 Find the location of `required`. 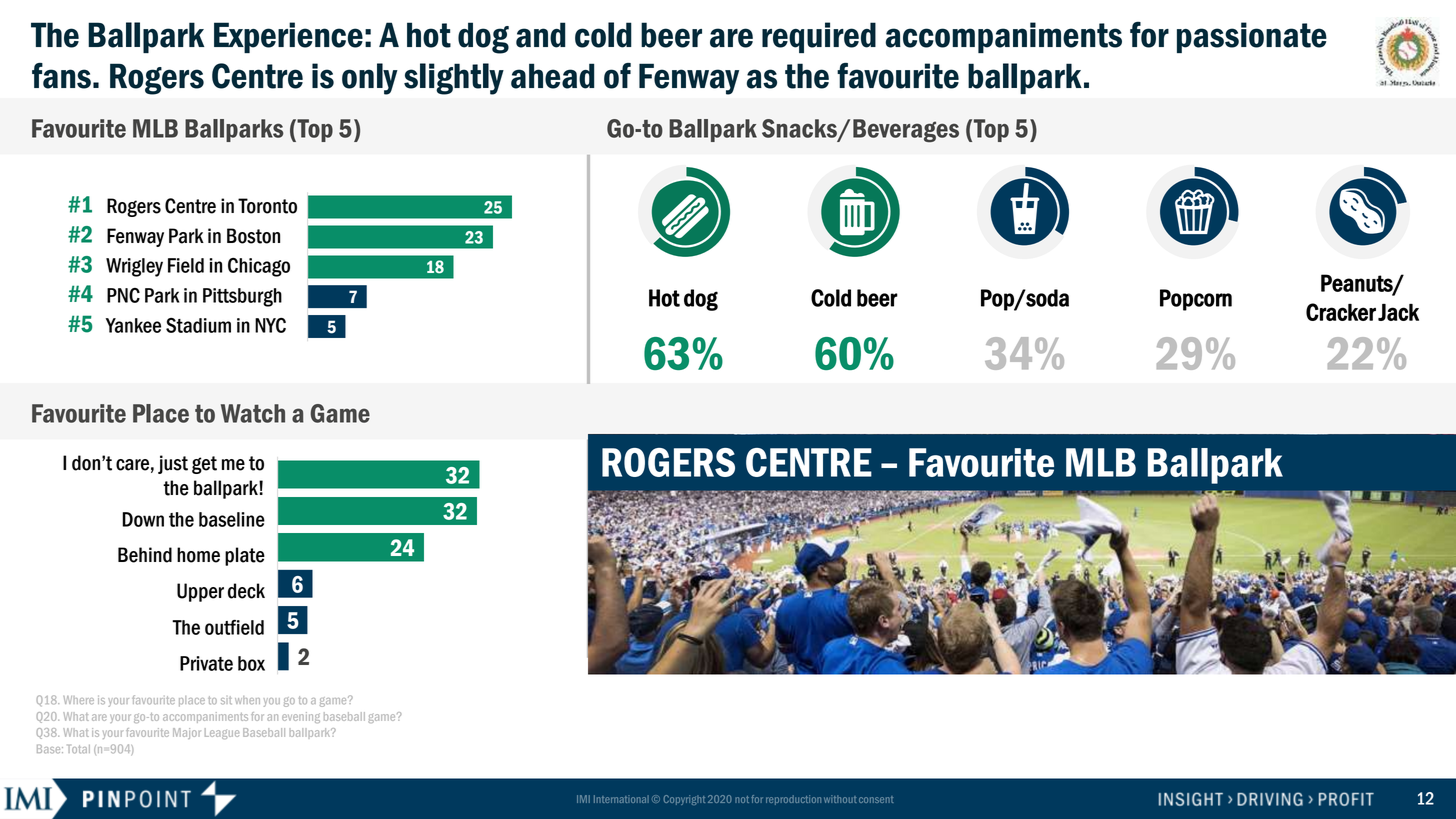

required is located at coordinates (819, 37).
